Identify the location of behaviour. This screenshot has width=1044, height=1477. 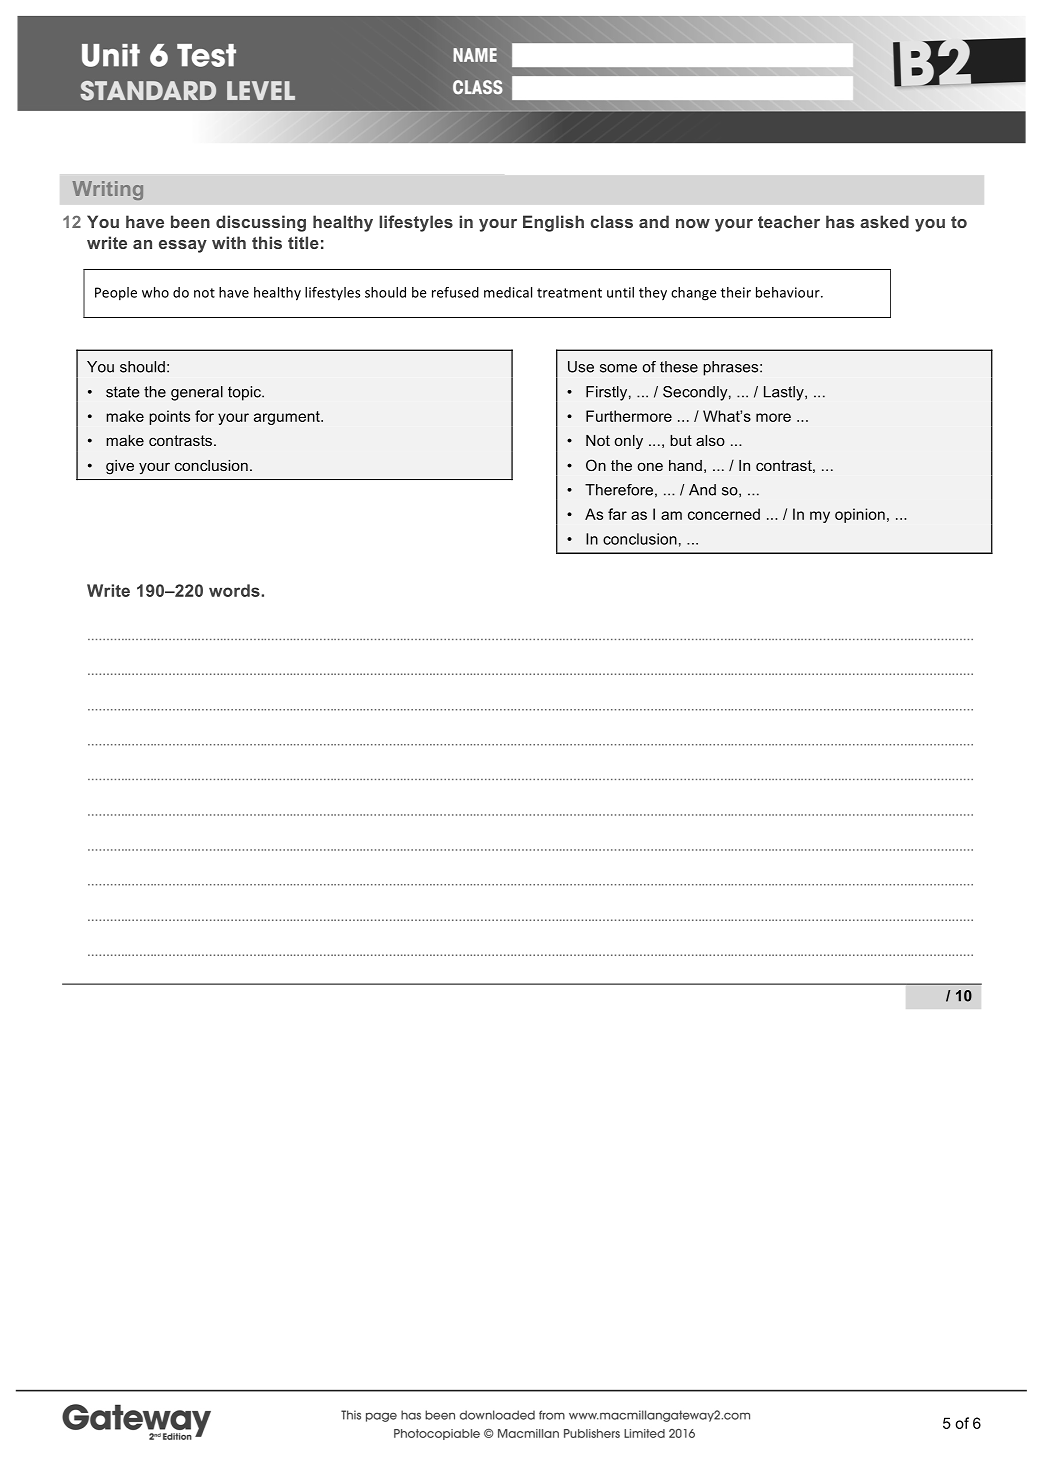
(789, 292).
